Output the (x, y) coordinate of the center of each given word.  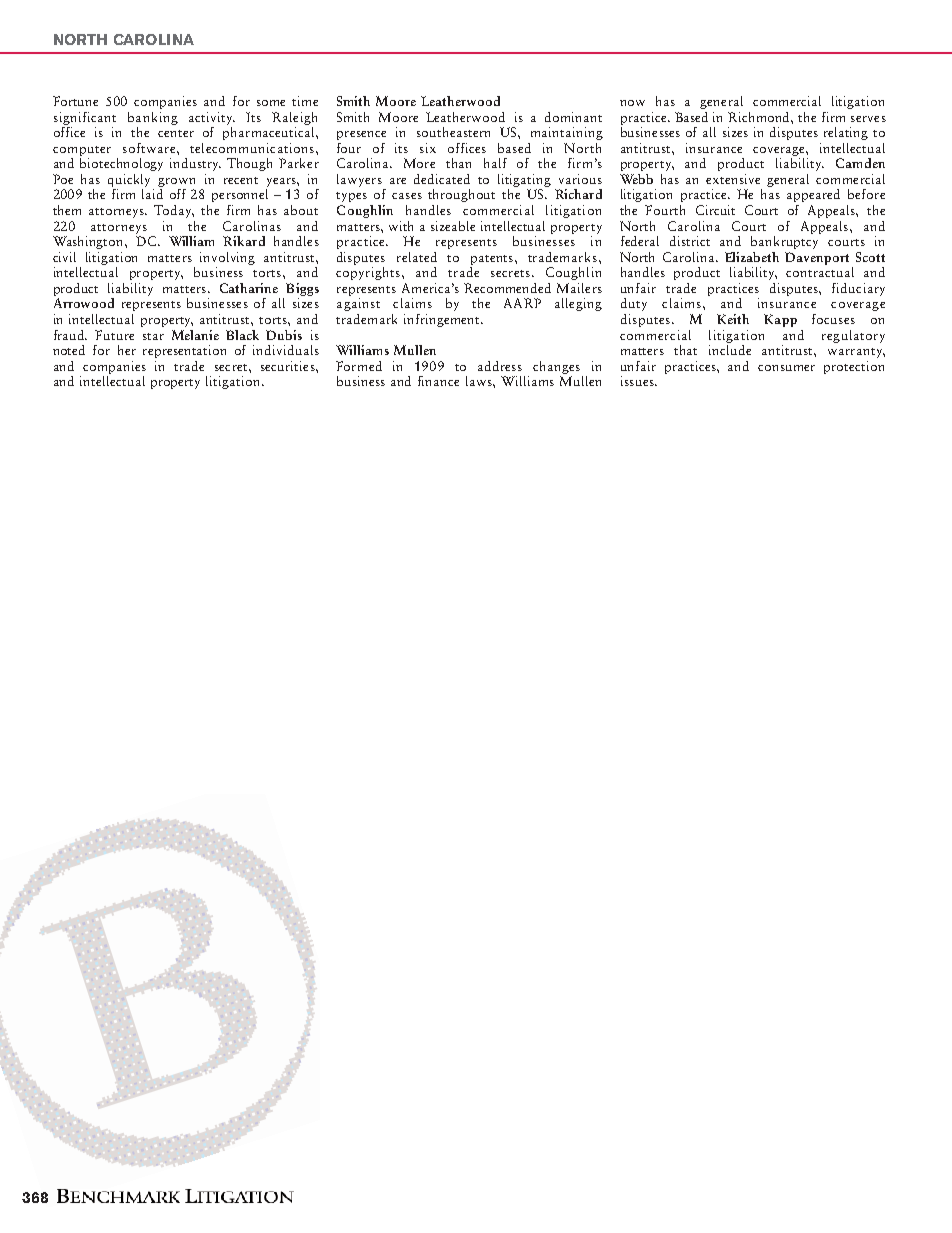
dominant (573, 117)
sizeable (453, 226)
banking (153, 118)
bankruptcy (786, 241)
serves (868, 119)
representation (184, 351)
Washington (89, 242)
